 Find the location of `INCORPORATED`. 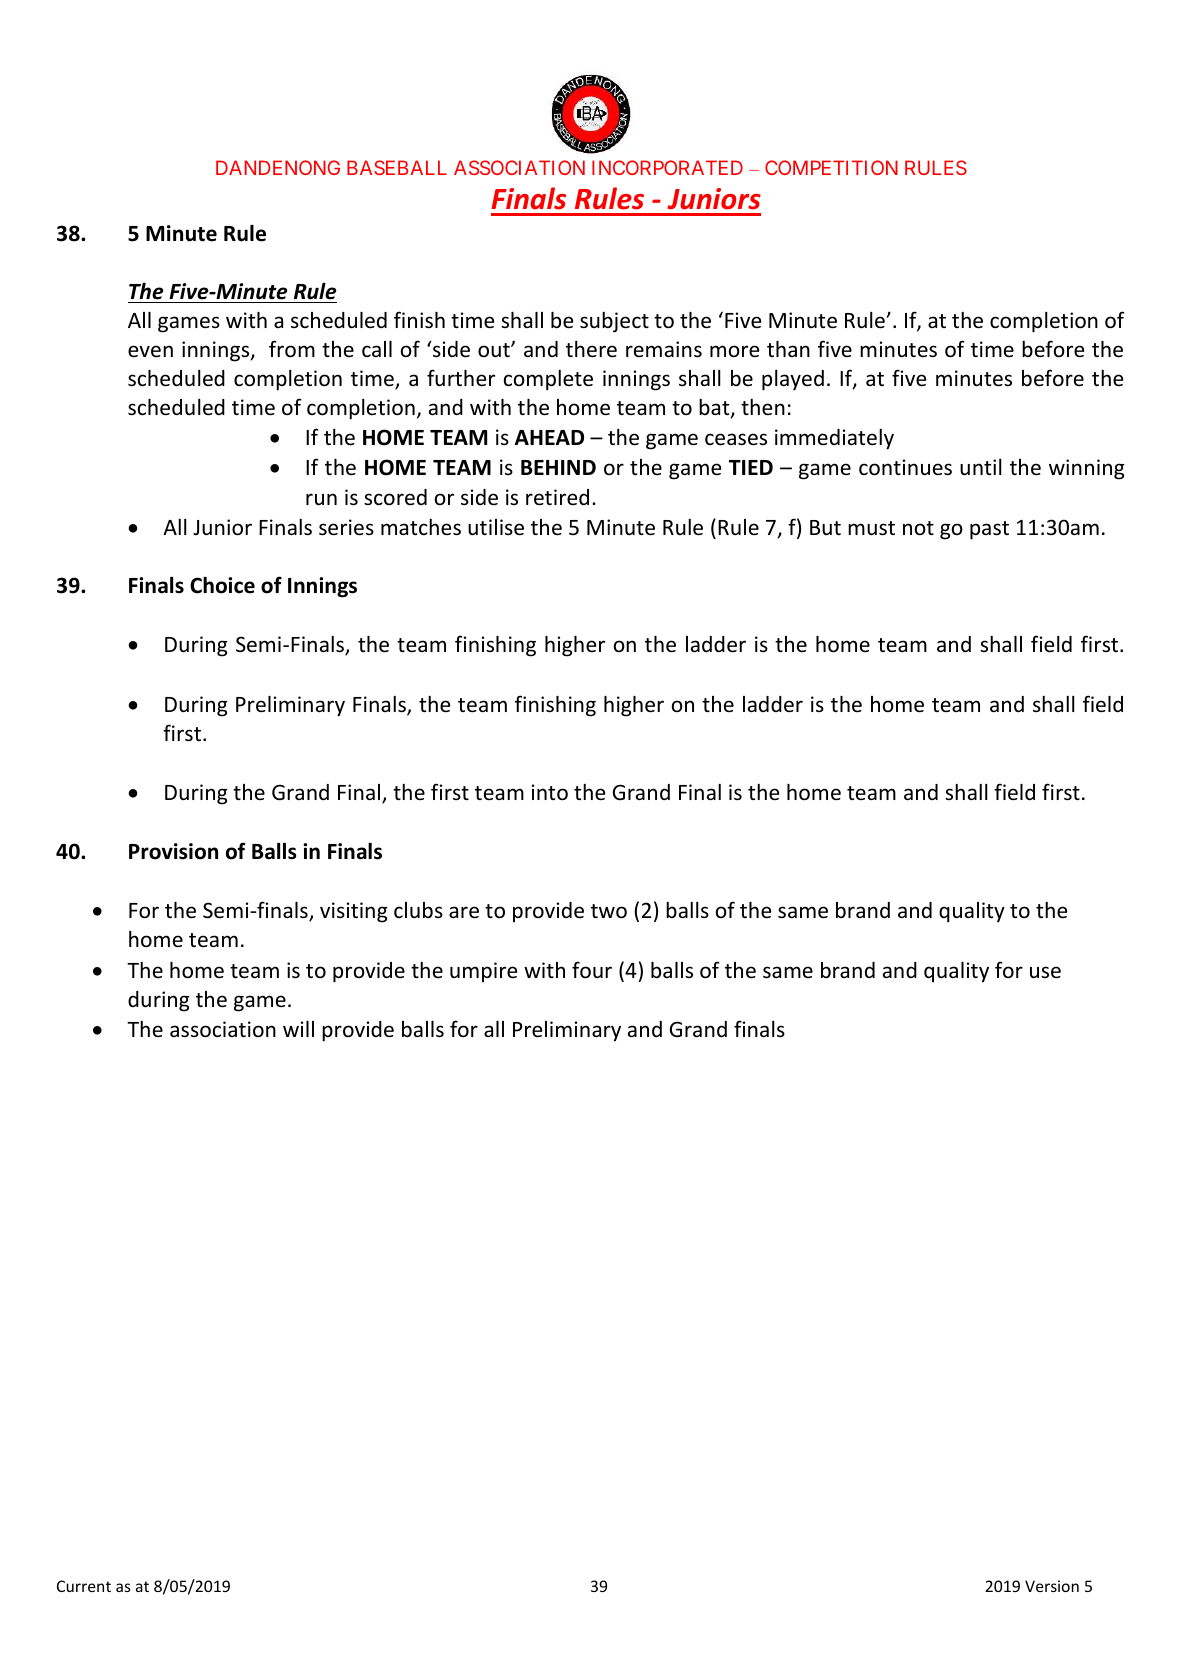

INCORPORATED is located at coordinates (667, 167).
